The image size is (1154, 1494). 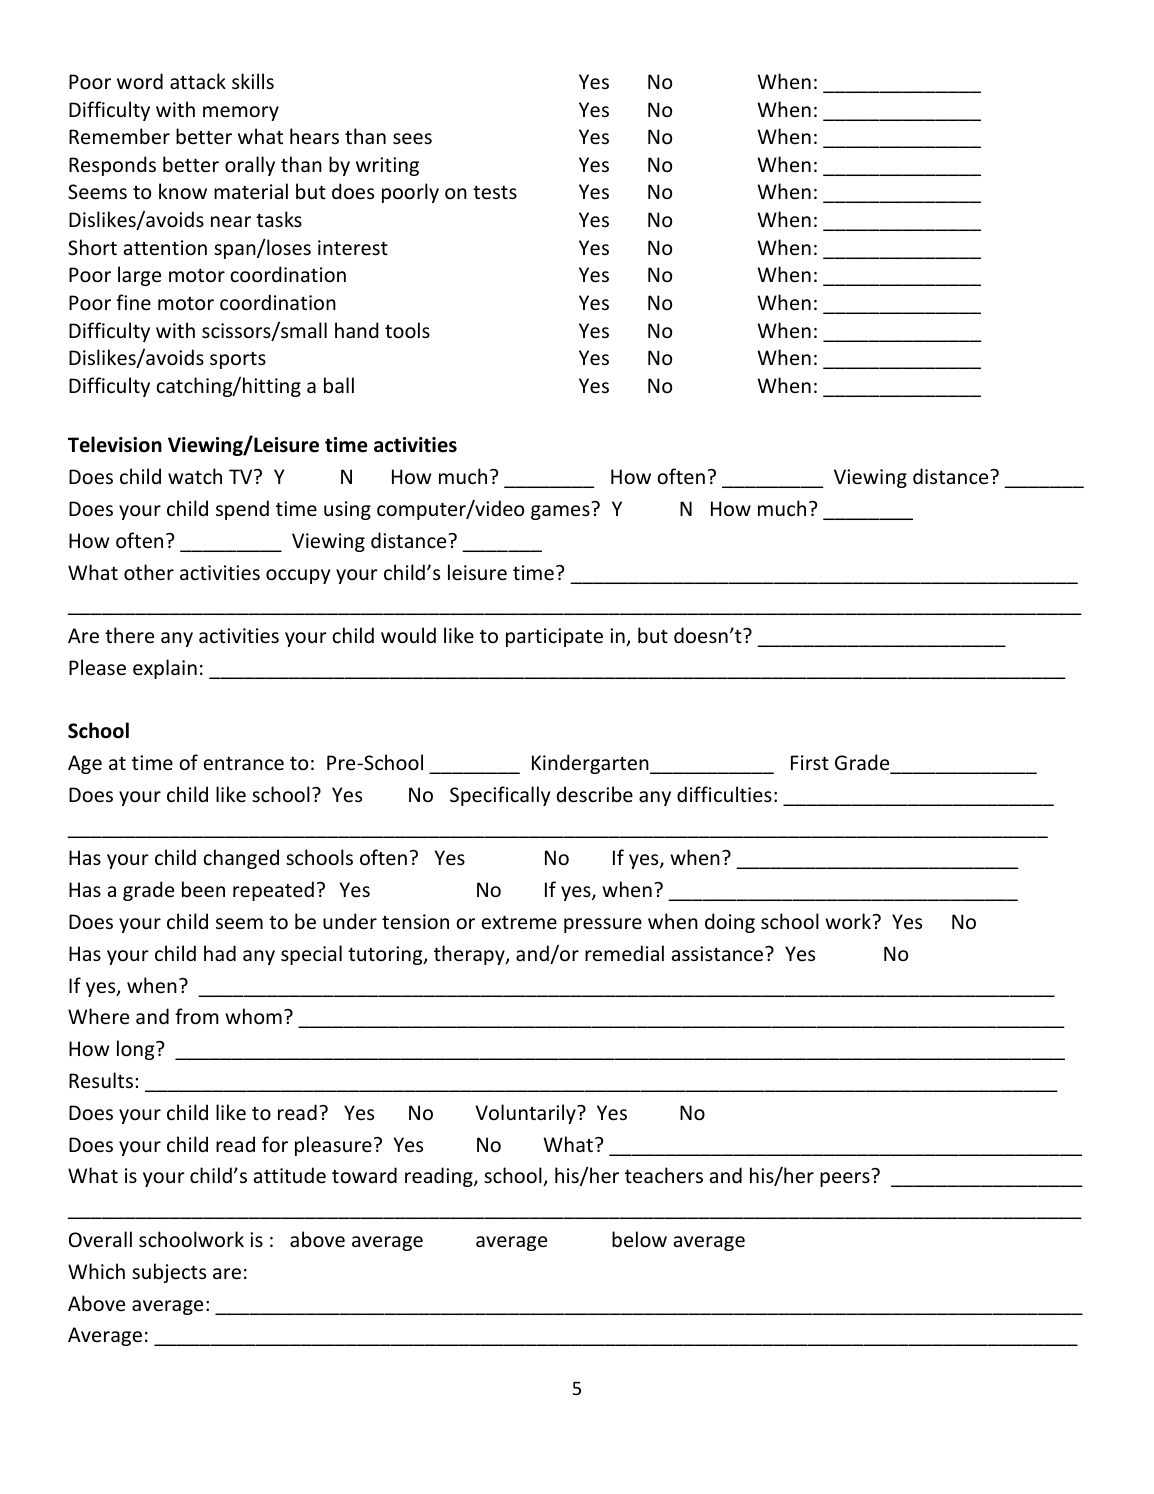 I want to click on assistance, so click(x=719, y=954).
